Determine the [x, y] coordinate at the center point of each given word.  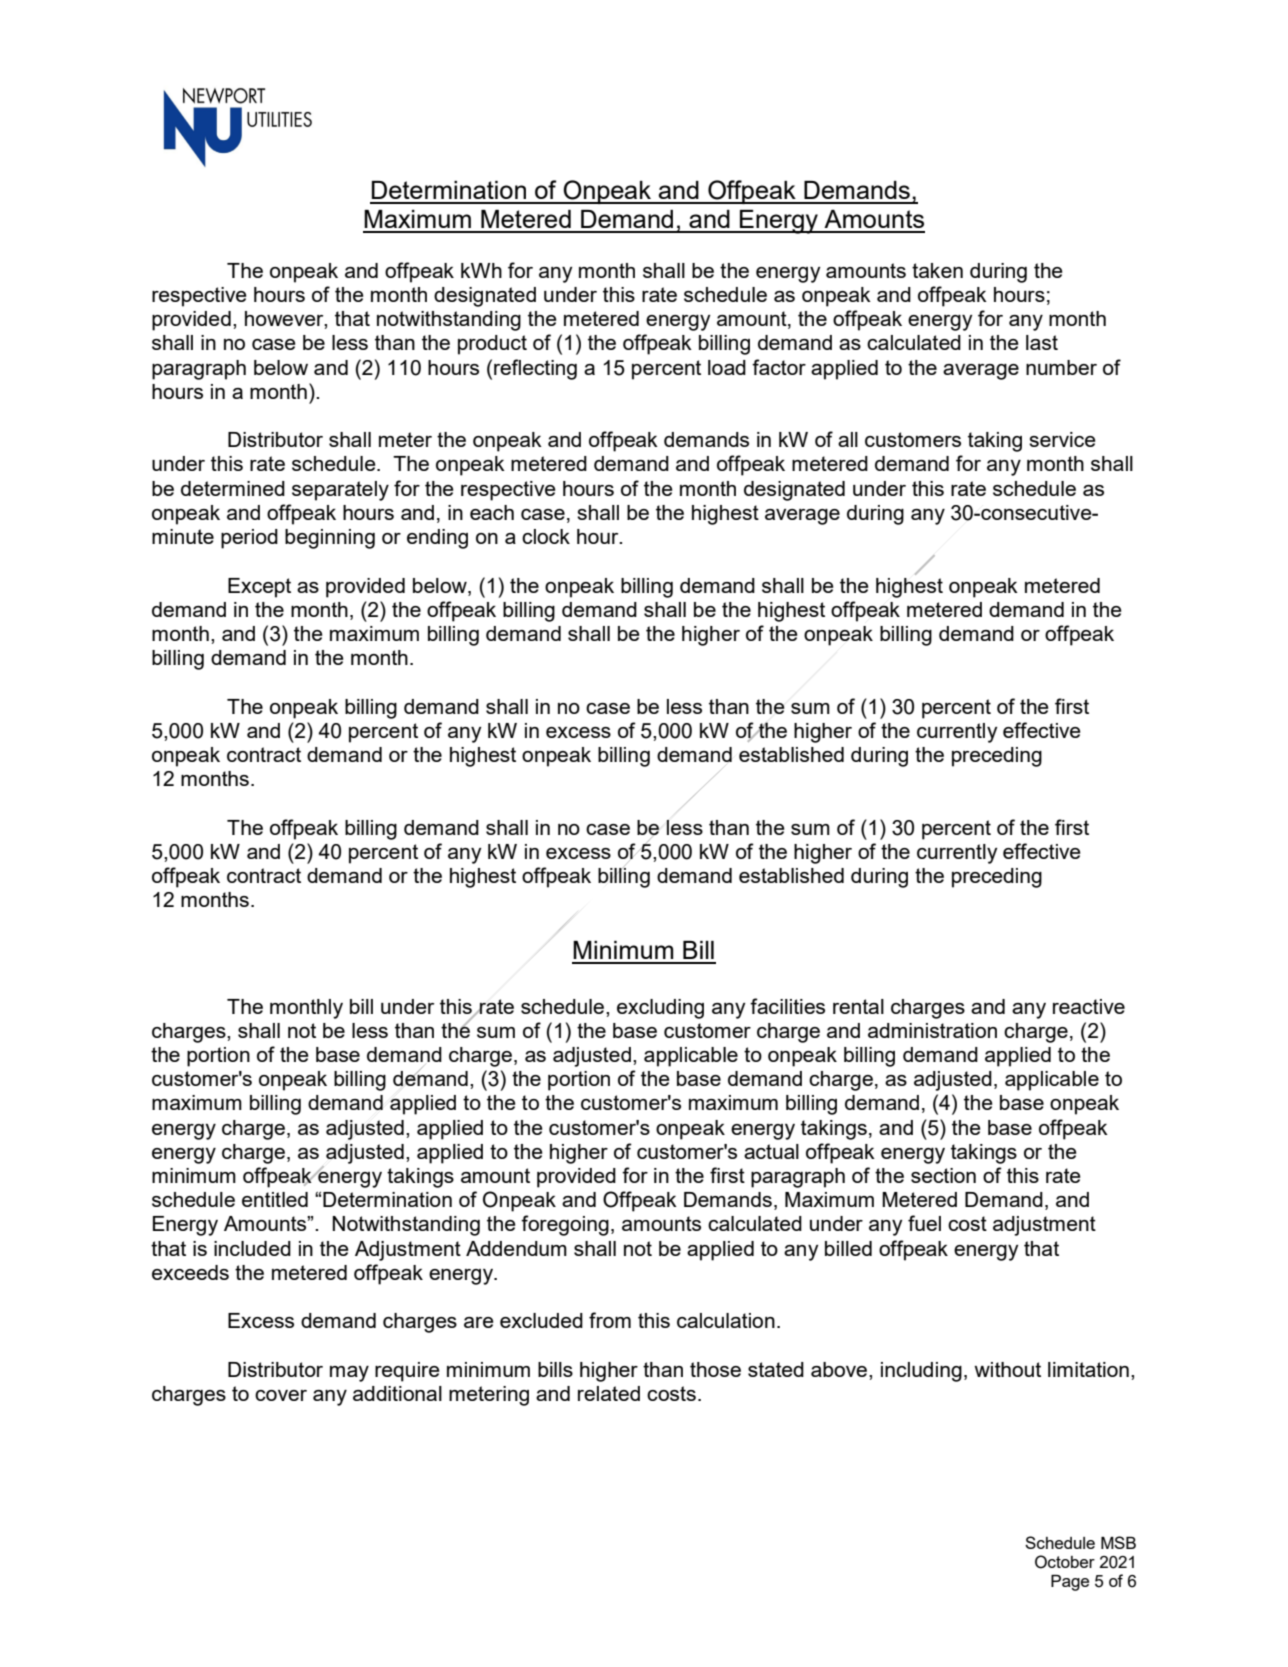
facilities [787, 1006]
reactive [1089, 1006]
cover [281, 1395]
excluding [660, 1009]
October [1065, 1562]
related [609, 1393]
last [1042, 342]
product [492, 345]
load [727, 367]
